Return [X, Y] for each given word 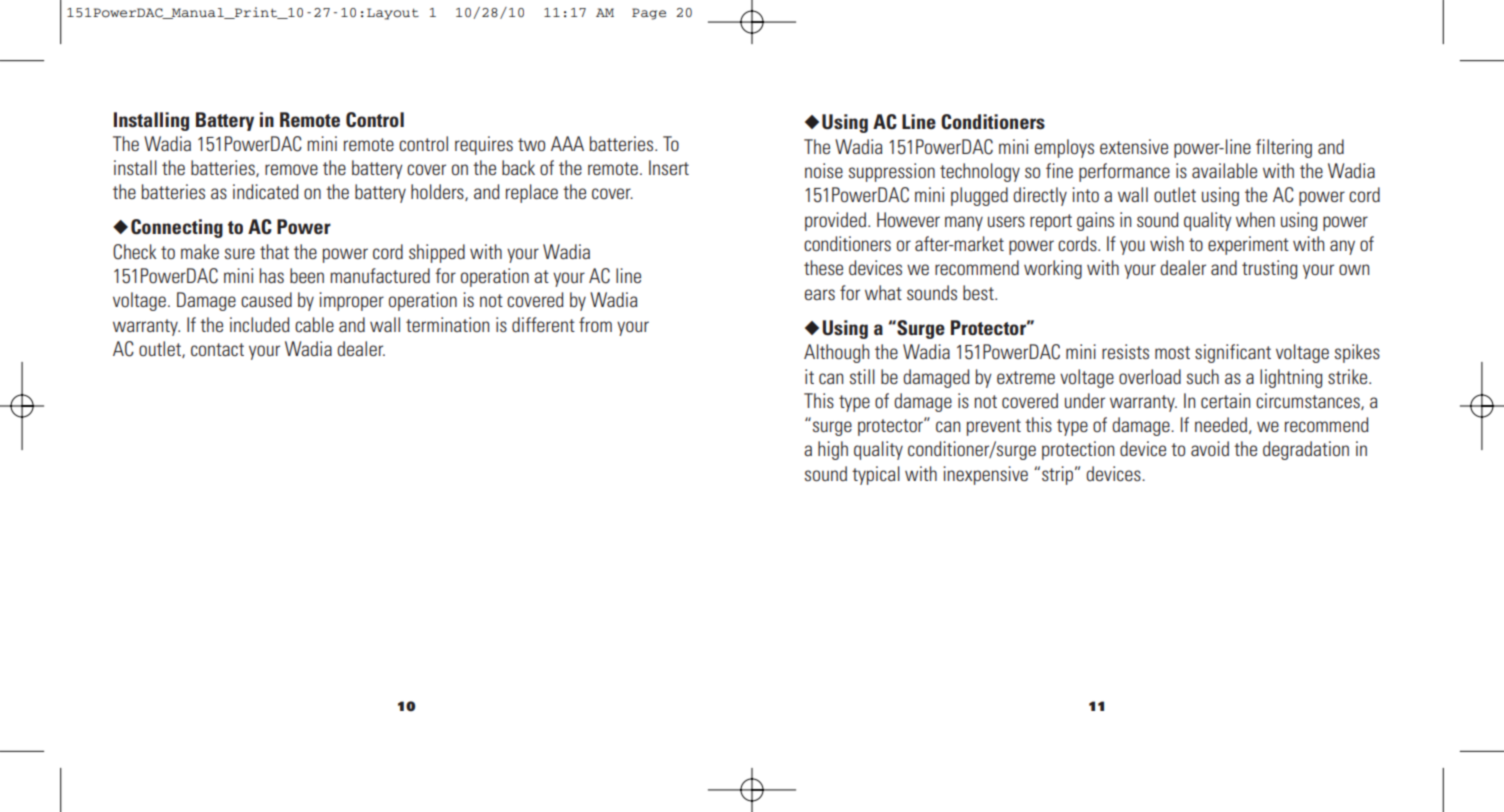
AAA [567, 143]
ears [820, 294]
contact [217, 349]
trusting [1269, 269]
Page [649, 14]
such [1203, 376]
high [833, 450]
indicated [266, 191]
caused [266, 299]
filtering [1284, 148]
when [1255, 219]
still [862, 376]
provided [835, 221]
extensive [1134, 146]
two [531, 144]
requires [484, 145]
